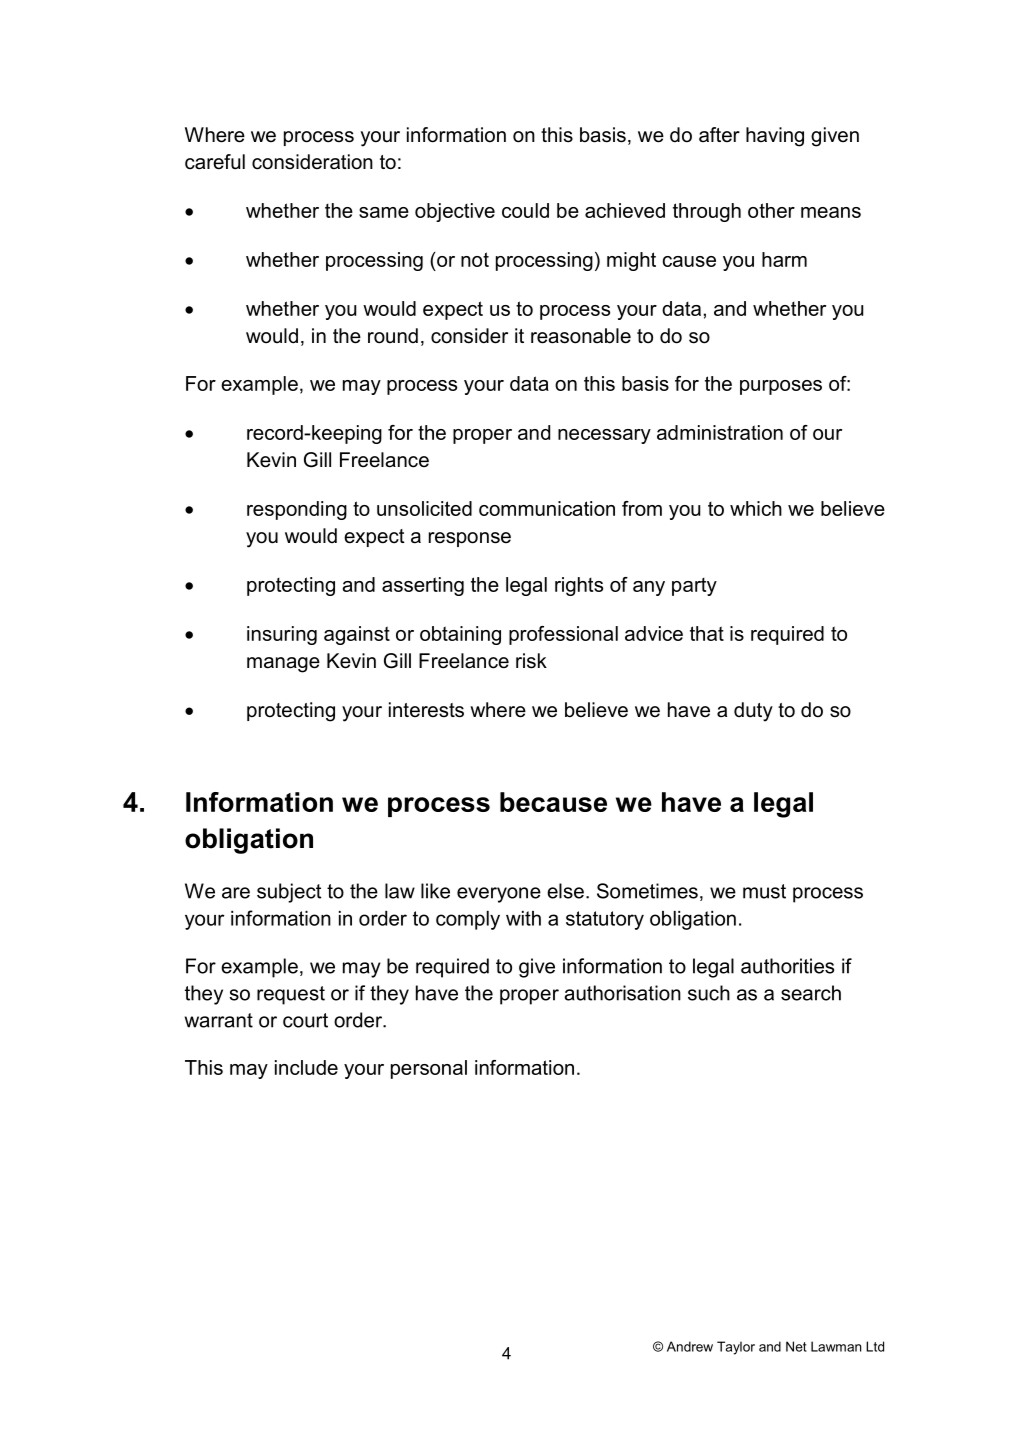  What do you see at coordinates (565, 891) in the document?
I see `else` at bounding box center [565, 891].
